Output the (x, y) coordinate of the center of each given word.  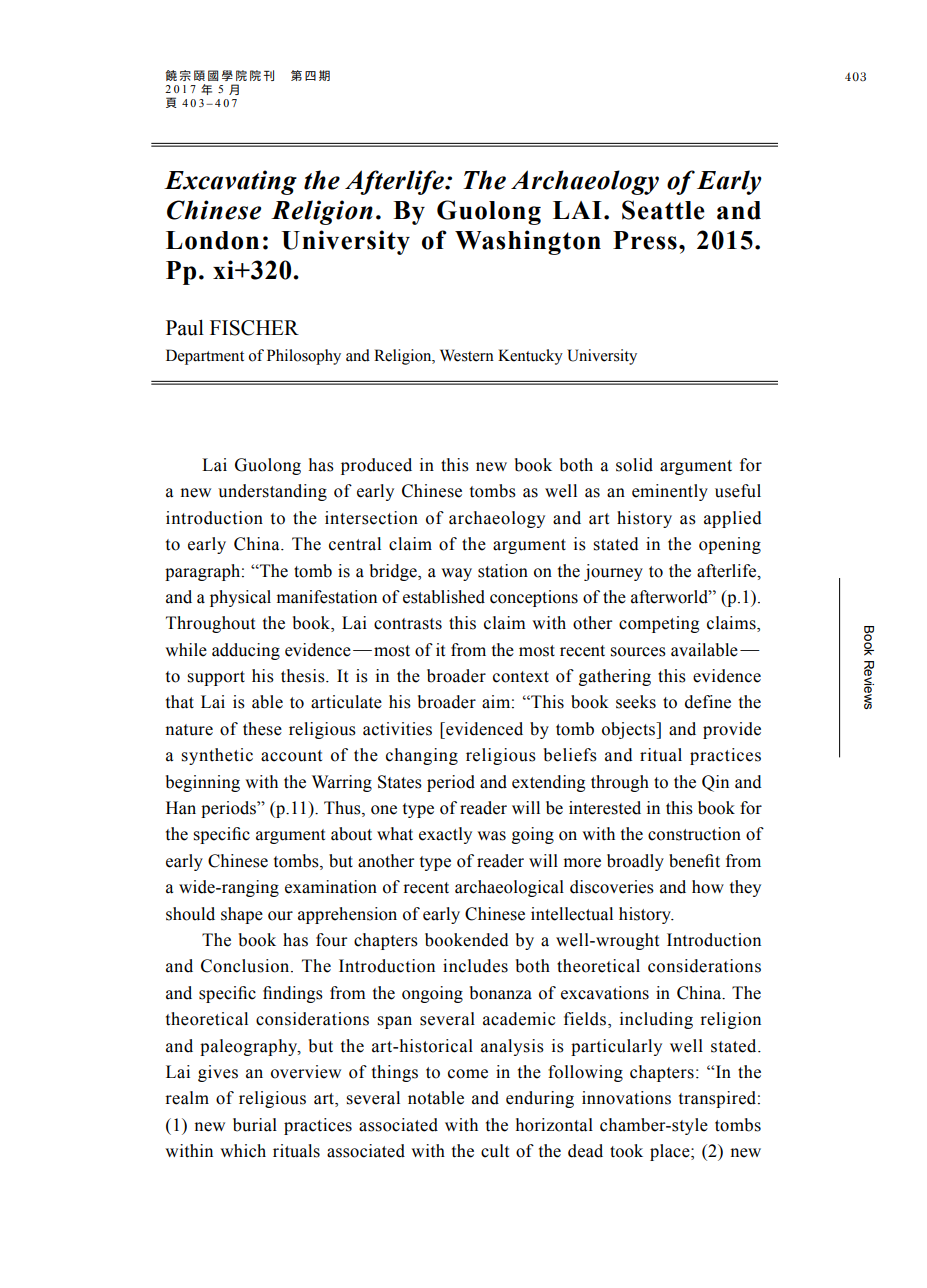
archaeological (509, 888)
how (708, 887)
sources (638, 652)
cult (495, 1151)
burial (255, 1125)
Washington (528, 242)
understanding (272, 492)
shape (242, 915)
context (521, 677)
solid (634, 465)
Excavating (230, 182)
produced (376, 466)
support (216, 678)
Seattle (663, 210)
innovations (626, 1098)
